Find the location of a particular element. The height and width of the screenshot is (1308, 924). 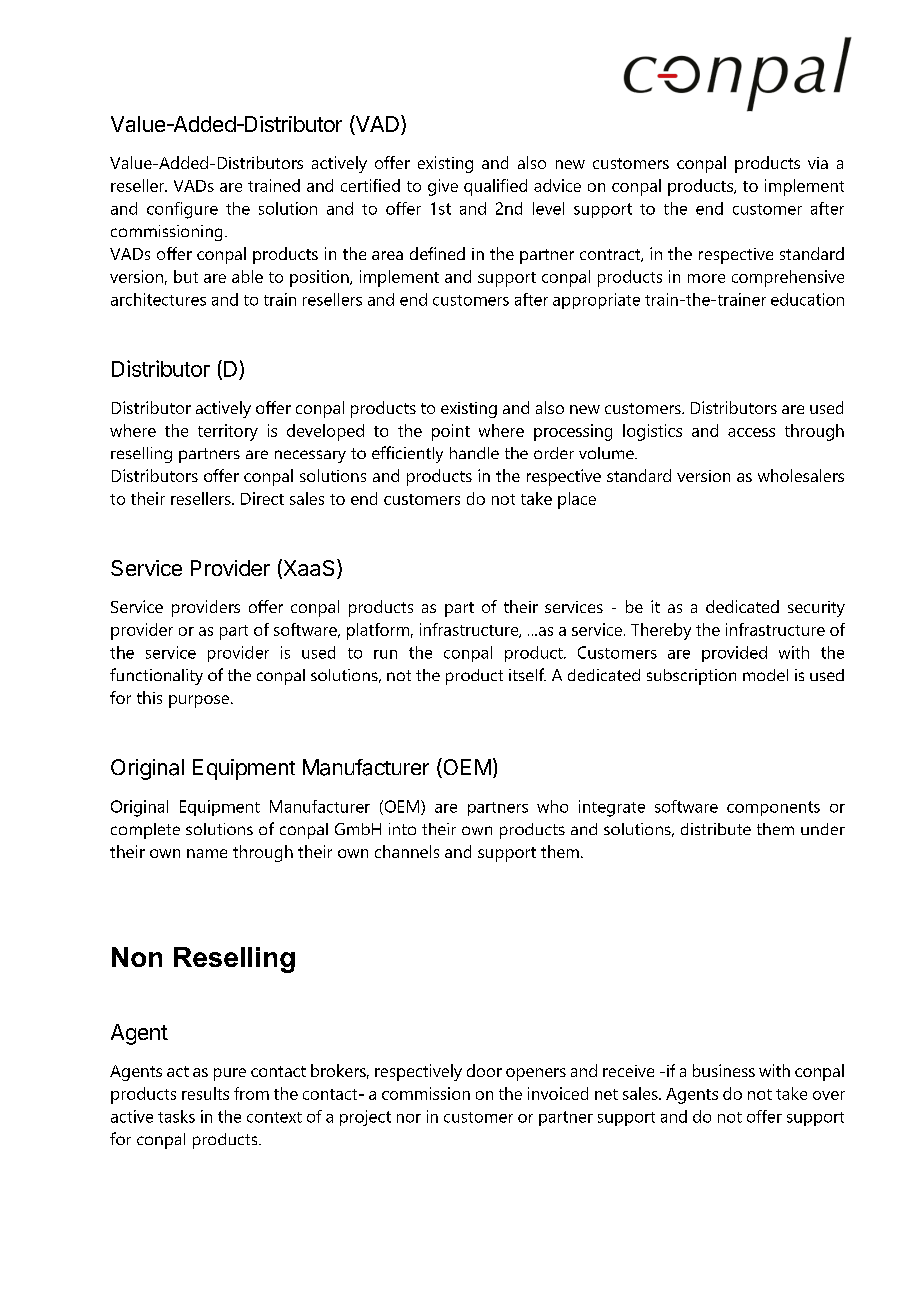

provided is located at coordinates (734, 654).
